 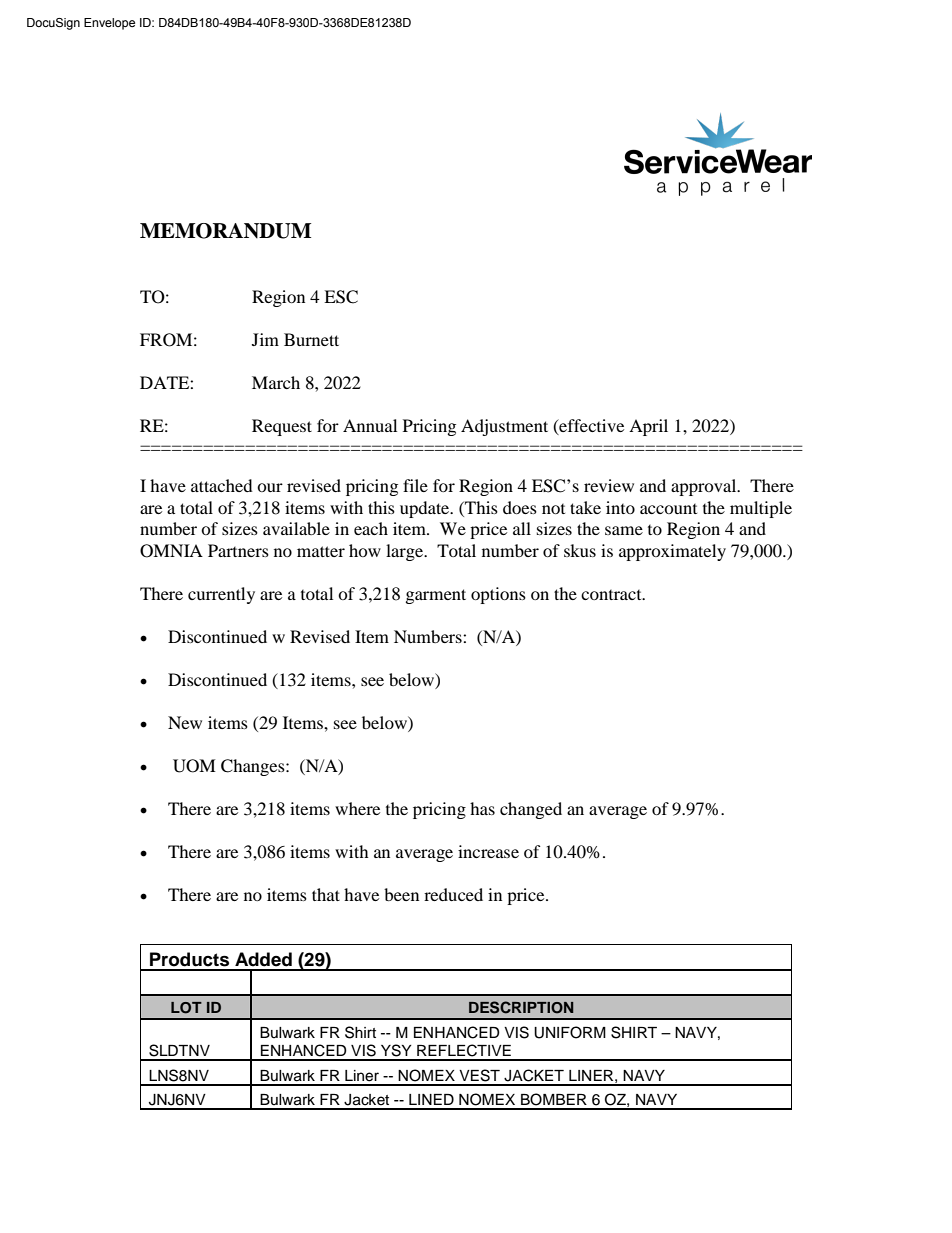 I want to click on has, so click(x=482, y=808).
